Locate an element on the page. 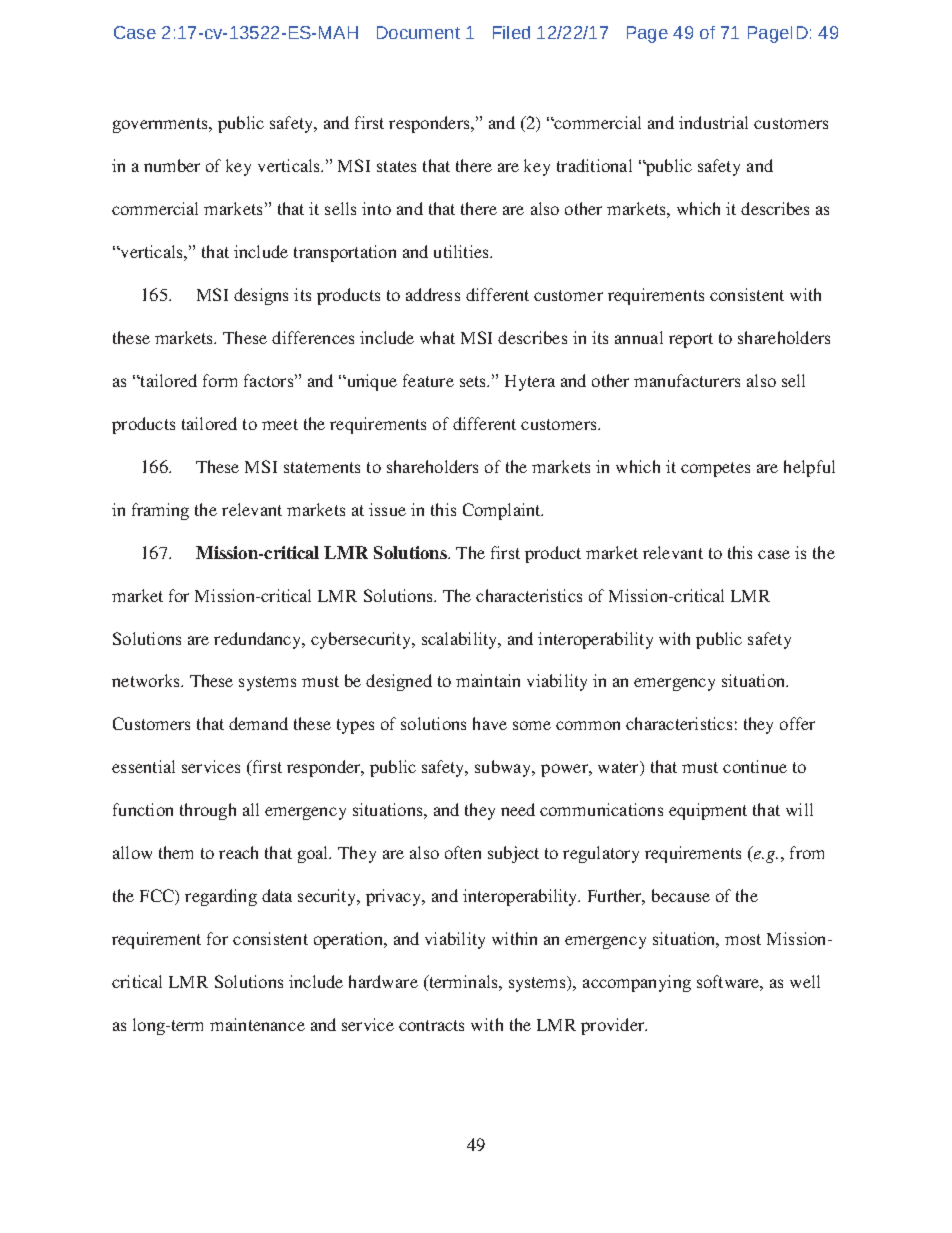  Filed is located at coordinates (511, 32).
